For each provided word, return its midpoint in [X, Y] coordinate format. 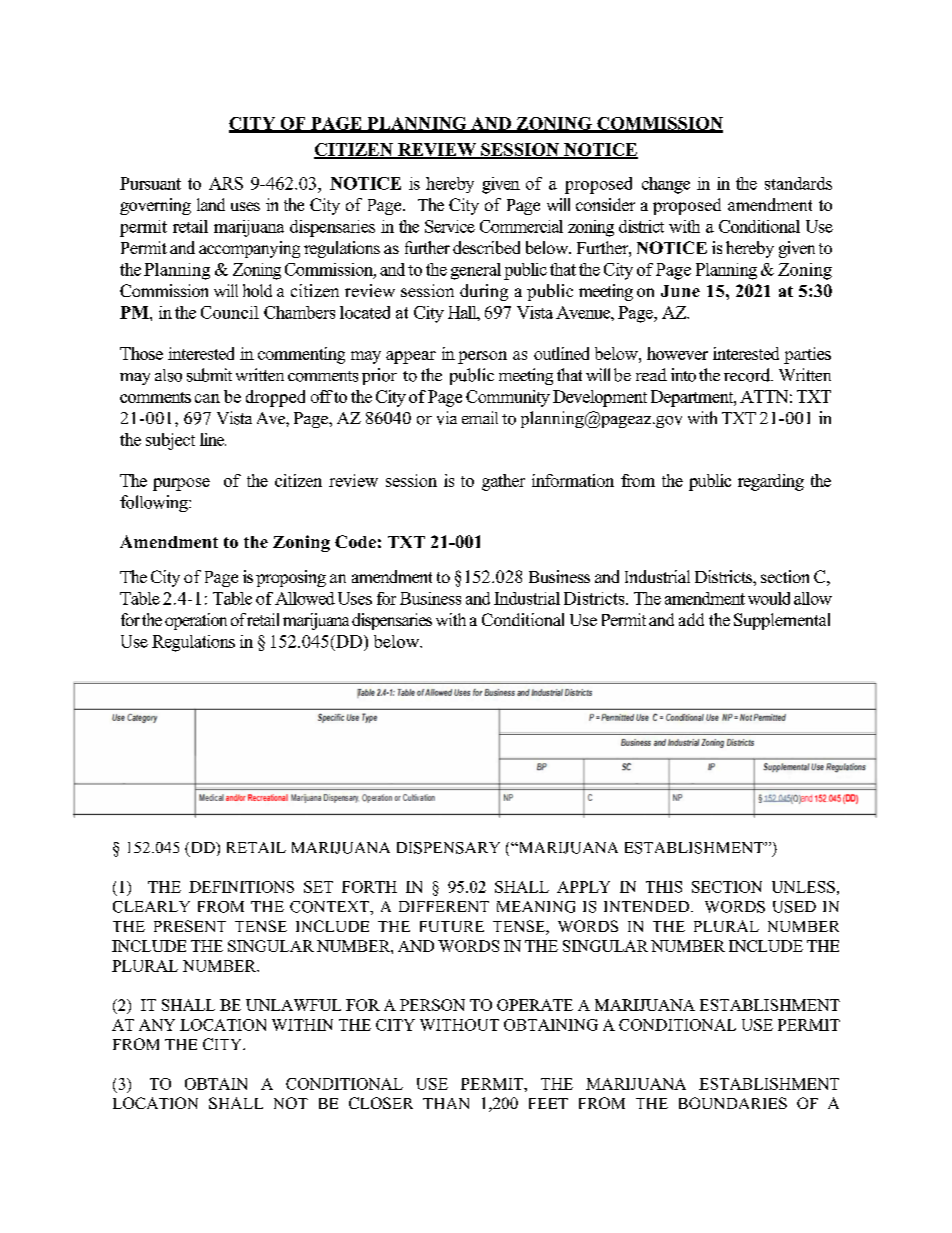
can [207, 398]
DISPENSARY [448, 848]
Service [450, 226]
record [748, 375]
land [211, 204]
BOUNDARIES [733, 1103]
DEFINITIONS [241, 887]
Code [355, 541]
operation [196, 621]
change [666, 185]
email [480, 417]
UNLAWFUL [293, 1005]
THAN [446, 1103]
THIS [664, 887]
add [691, 619]
